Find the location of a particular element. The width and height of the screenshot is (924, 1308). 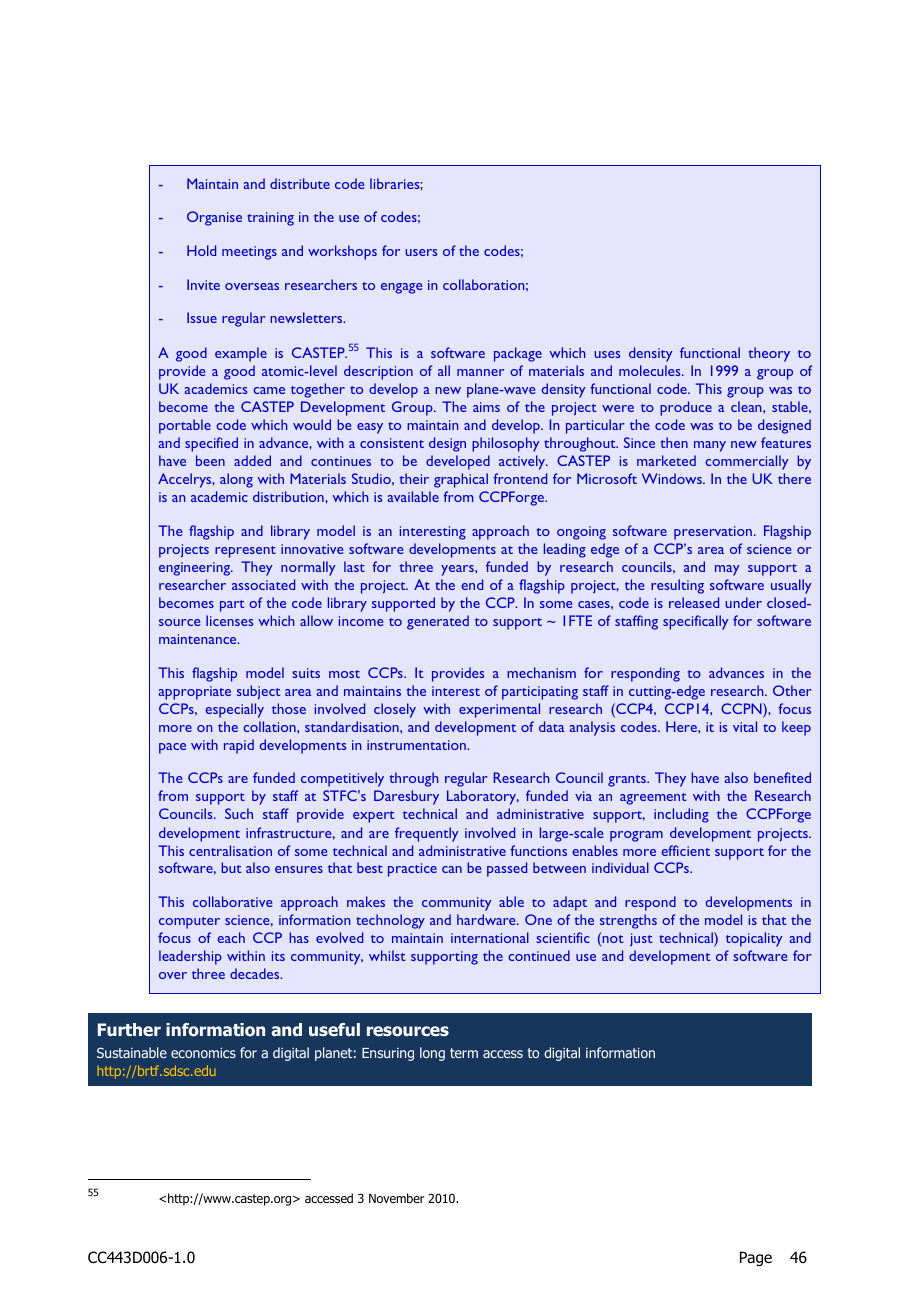

Organise is located at coordinates (214, 218).
